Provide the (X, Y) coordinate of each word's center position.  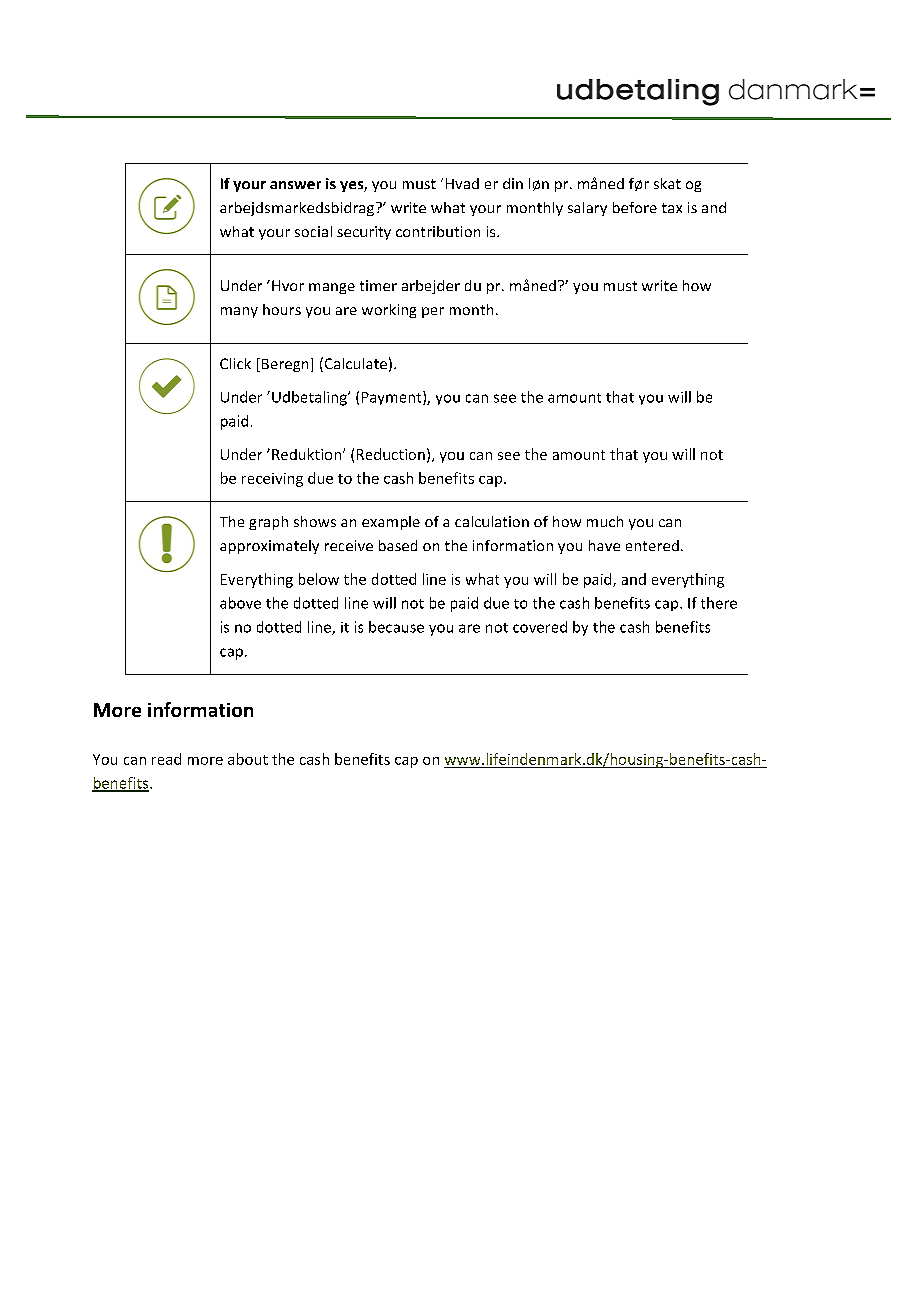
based (398, 545)
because (396, 627)
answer (295, 185)
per (433, 312)
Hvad (462, 183)
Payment (393, 398)
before (635, 207)
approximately (269, 547)
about (248, 759)
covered (540, 627)
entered (652, 545)
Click (235, 363)
